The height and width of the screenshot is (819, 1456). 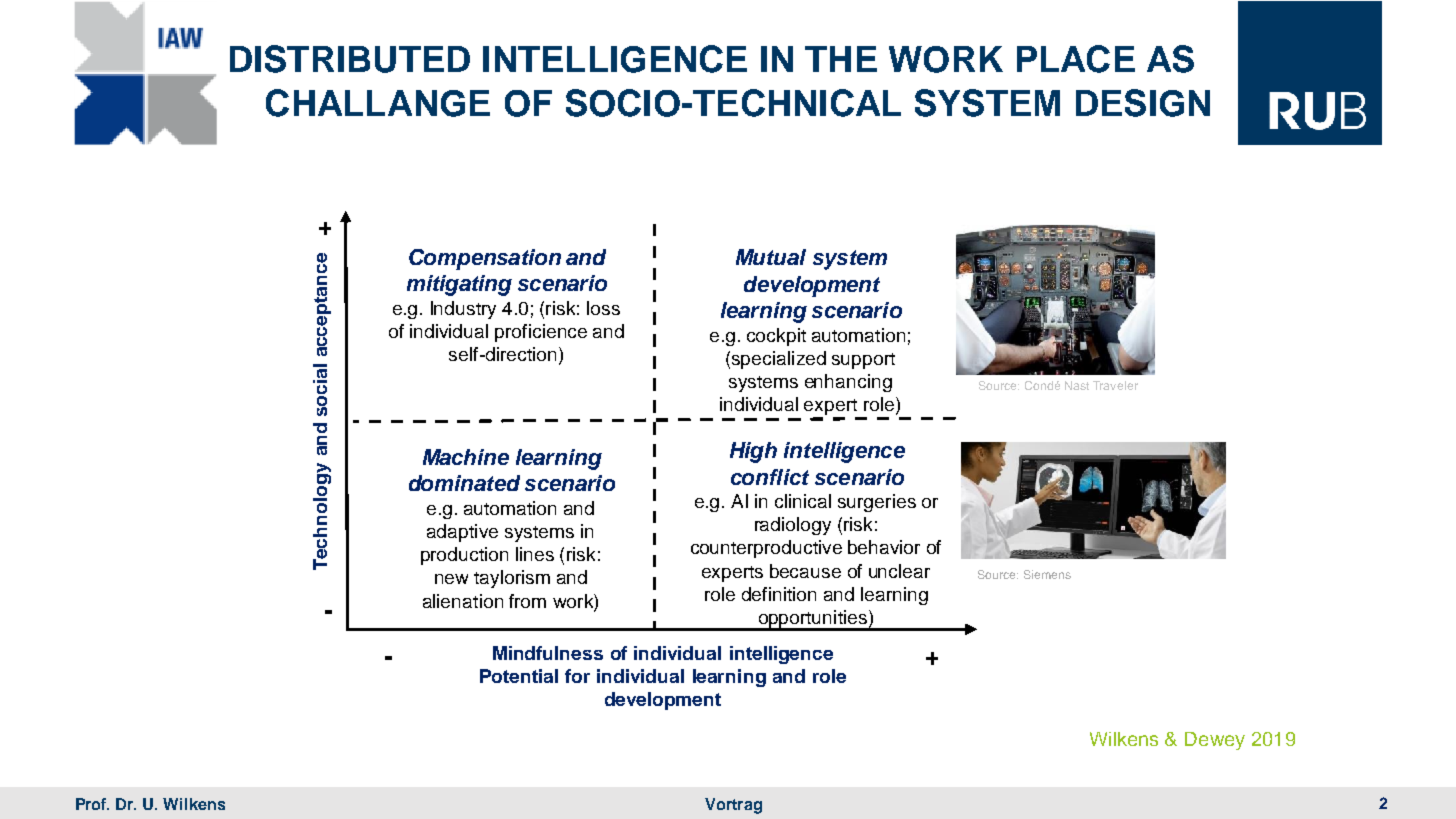 What do you see at coordinates (463, 601) in the screenshot?
I see `alienation` at bounding box center [463, 601].
